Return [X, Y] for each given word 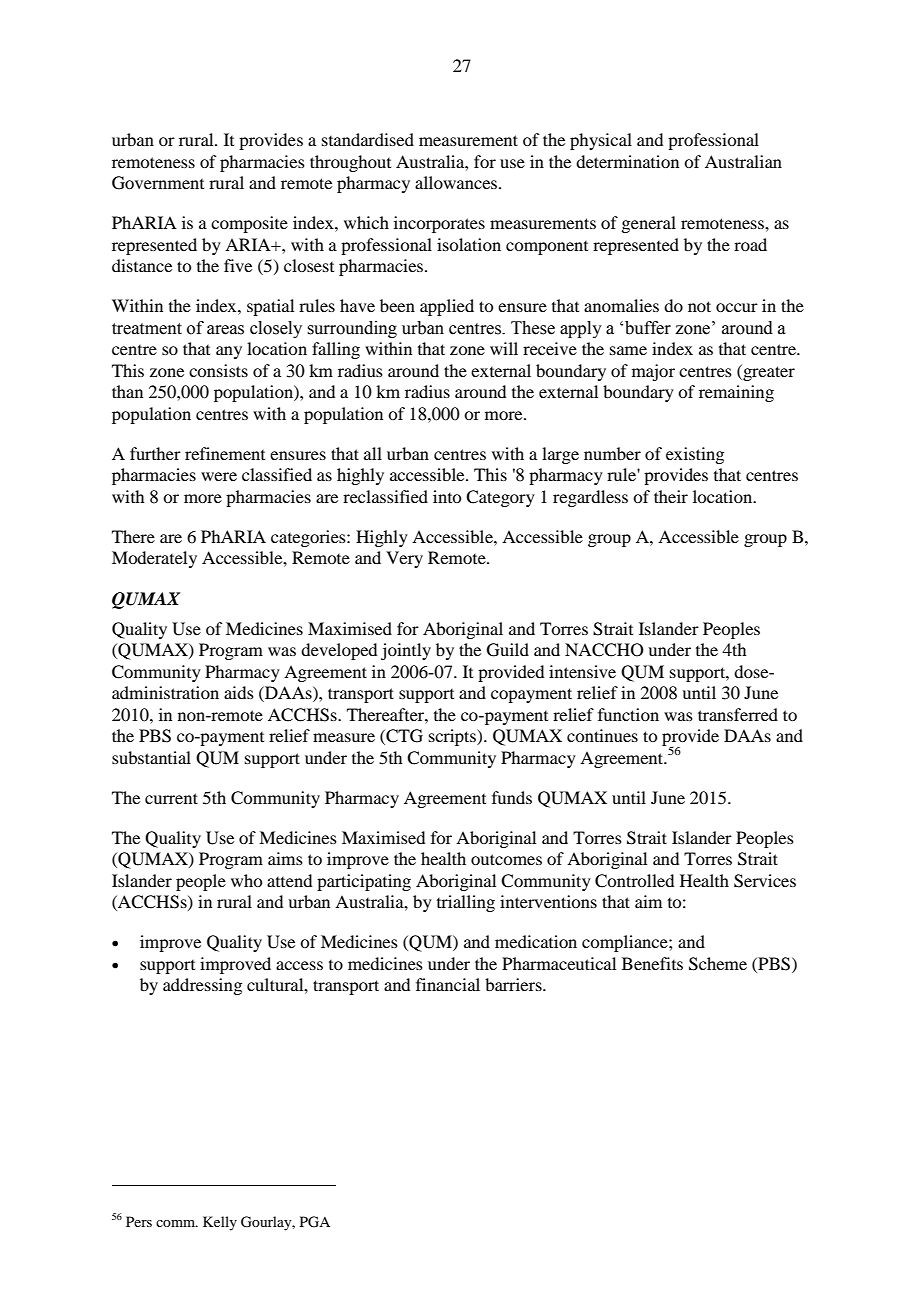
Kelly [220, 1223]
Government [158, 183]
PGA [315, 1222]
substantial [151, 757]
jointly [406, 651]
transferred [738, 714]
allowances [457, 182]
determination [627, 161]
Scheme [718, 964]
